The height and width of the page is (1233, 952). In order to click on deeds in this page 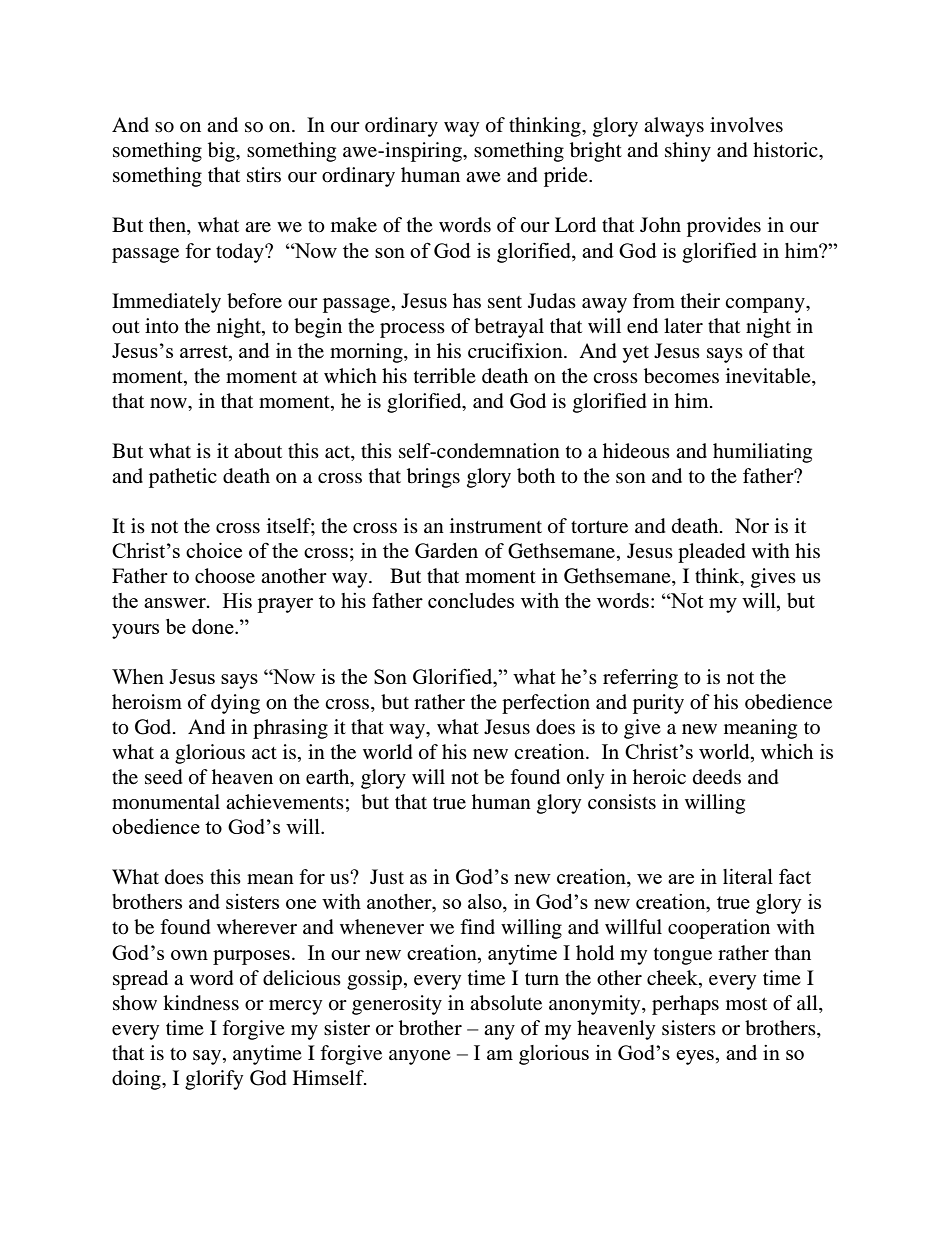, I will do `click(717, 777)`.
